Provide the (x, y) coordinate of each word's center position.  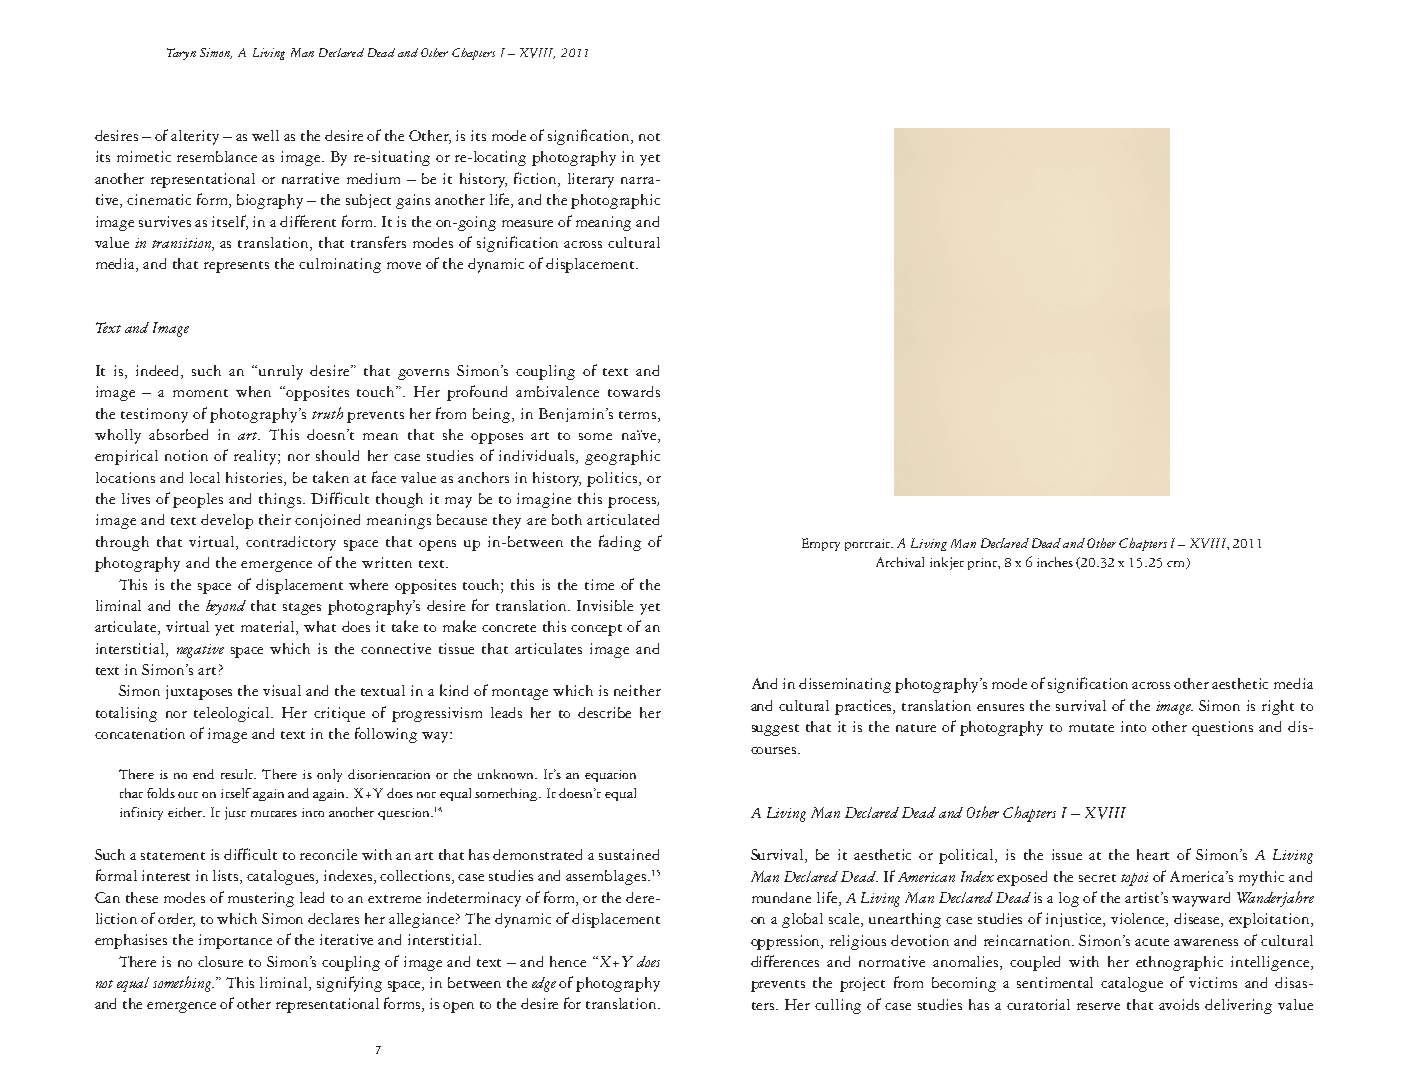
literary (591, 180)
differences (785, 961)
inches (1055, 562)
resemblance (217, 156)
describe (604, 712)
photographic (615, 201)
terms (637, 415)
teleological (233, 714)
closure (220, 961)
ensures (1000, 707)
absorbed (178, 434)
